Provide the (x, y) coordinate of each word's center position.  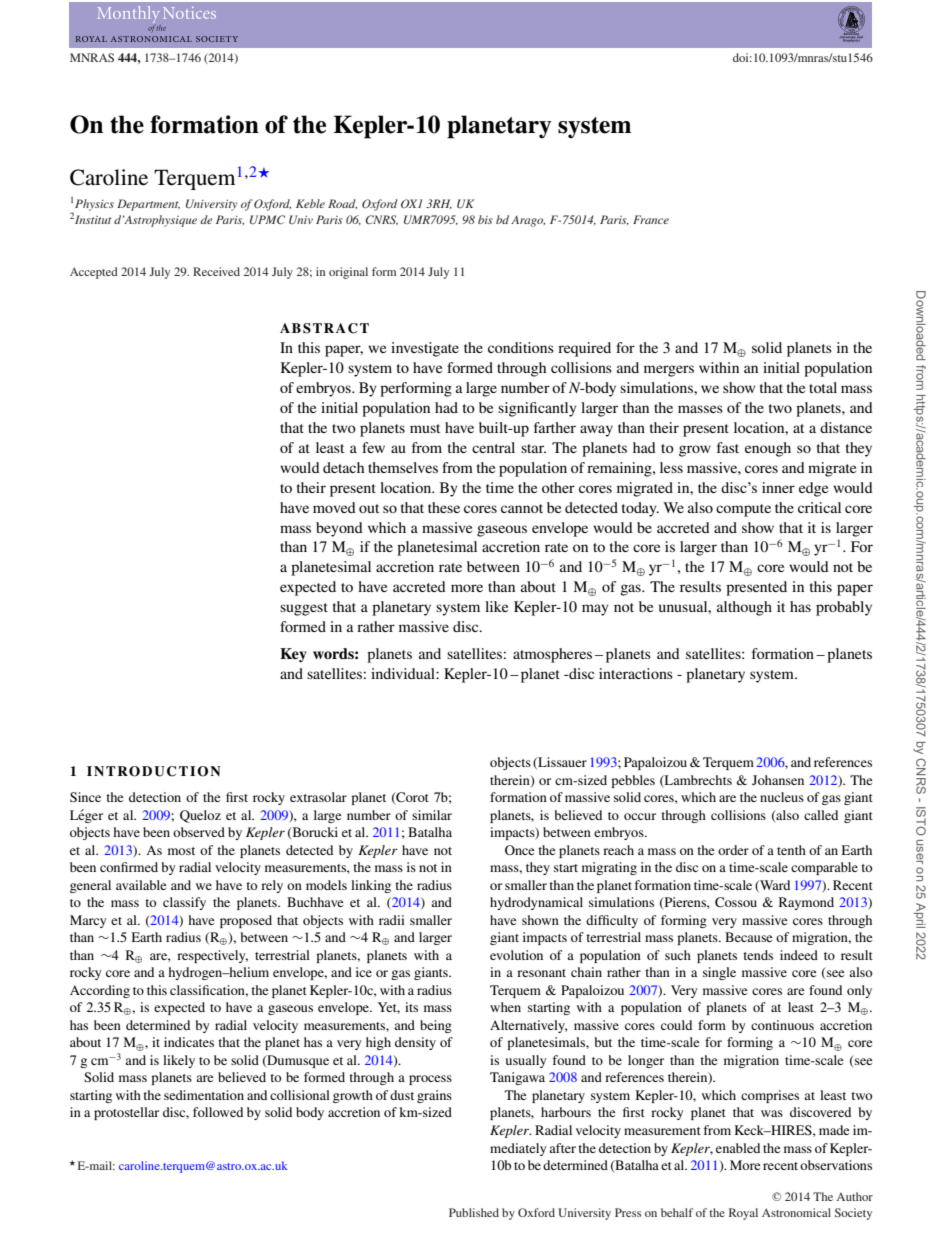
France (651, 219)
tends (758, 955)
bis (485, 219)
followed (218, 1112)
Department (148, 205)
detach (343, 467)
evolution (516, 955)
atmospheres (552, 655)
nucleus (782, 797)
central (493, 447)
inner (778, 487)
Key (293, 655)
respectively (212, 956)
